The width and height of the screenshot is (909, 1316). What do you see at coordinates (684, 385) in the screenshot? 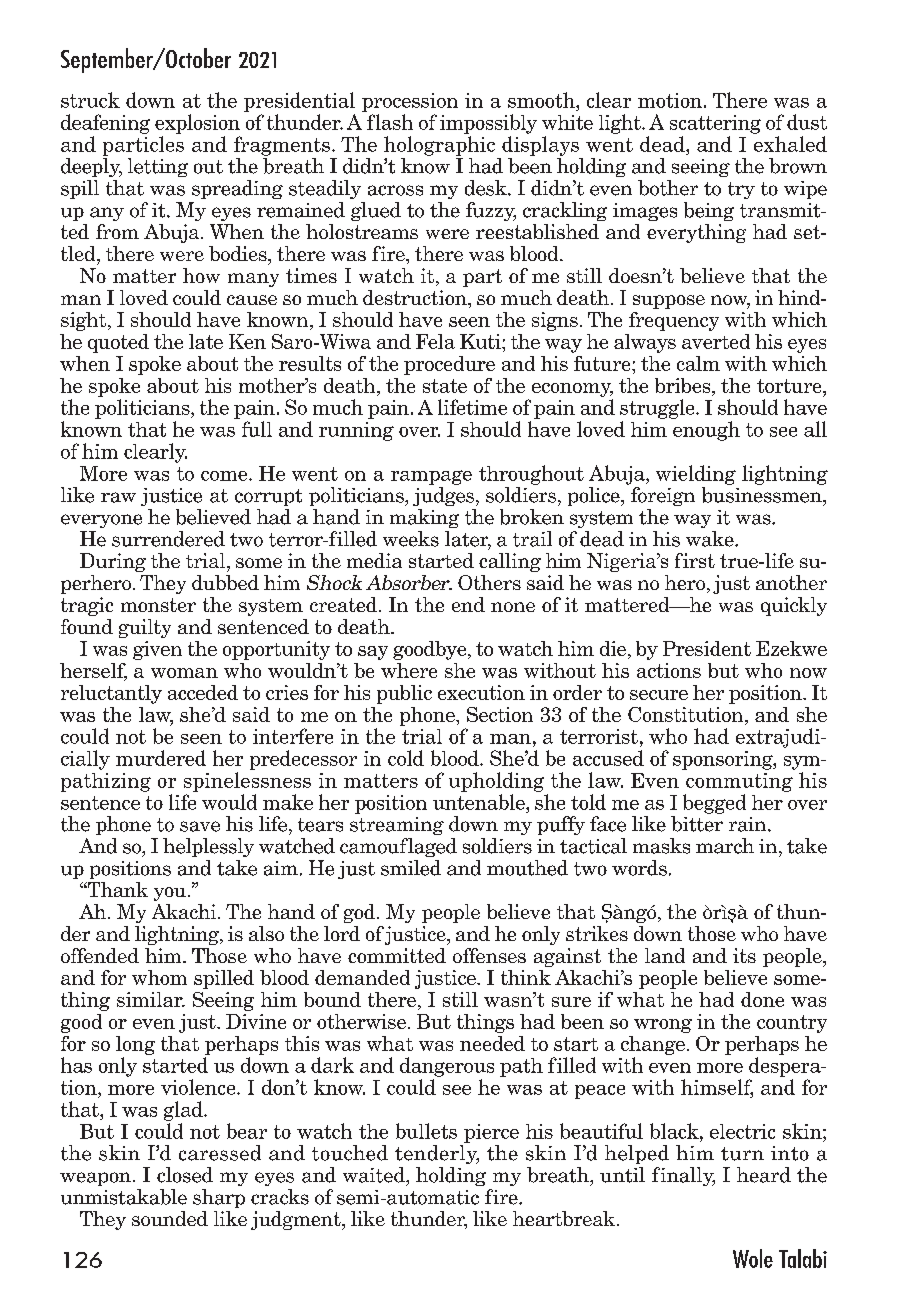
I see `bribes` at bounding box center [684, 385].
